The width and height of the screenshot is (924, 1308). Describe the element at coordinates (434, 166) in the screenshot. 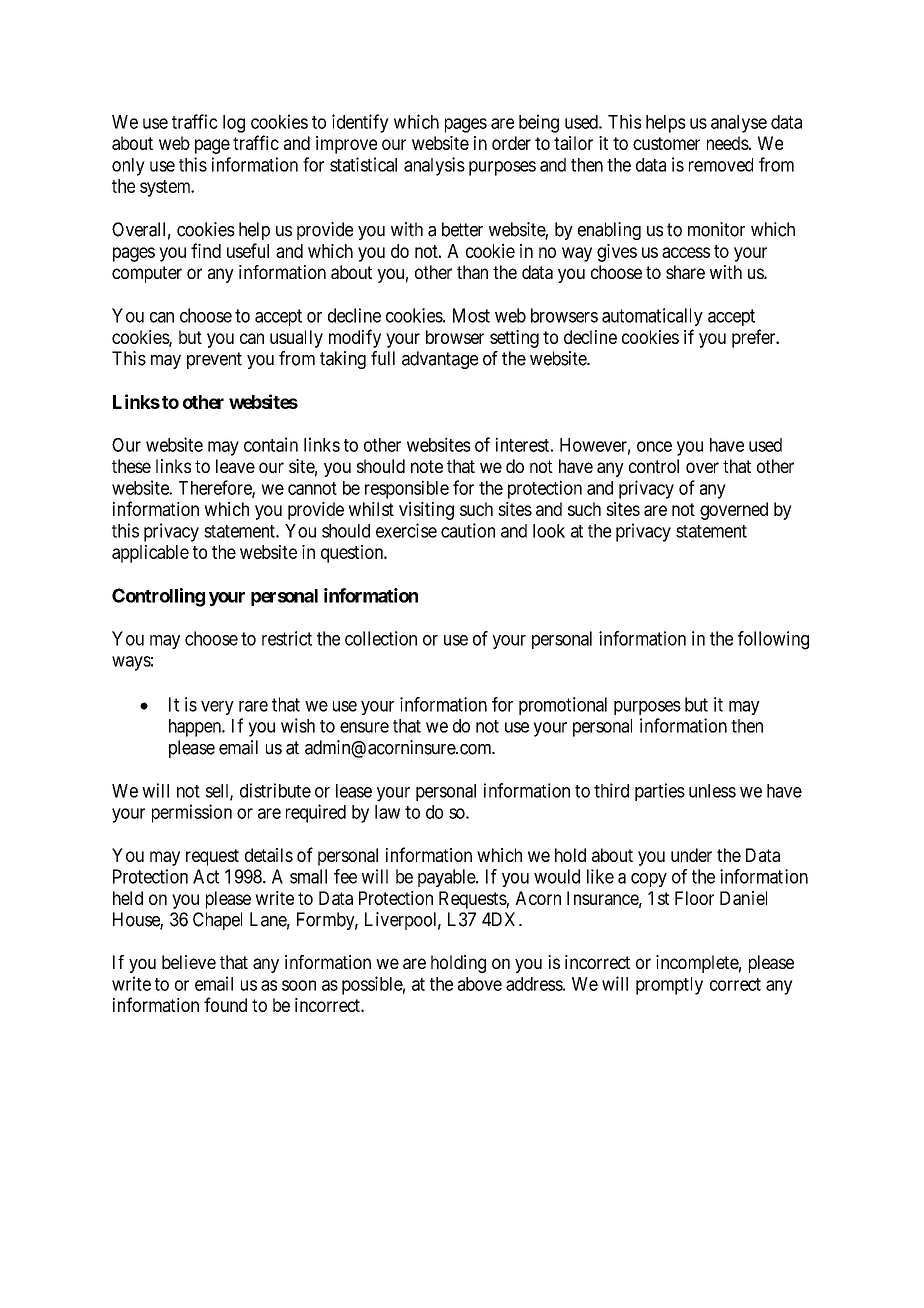

I see `analysis` at that location.
